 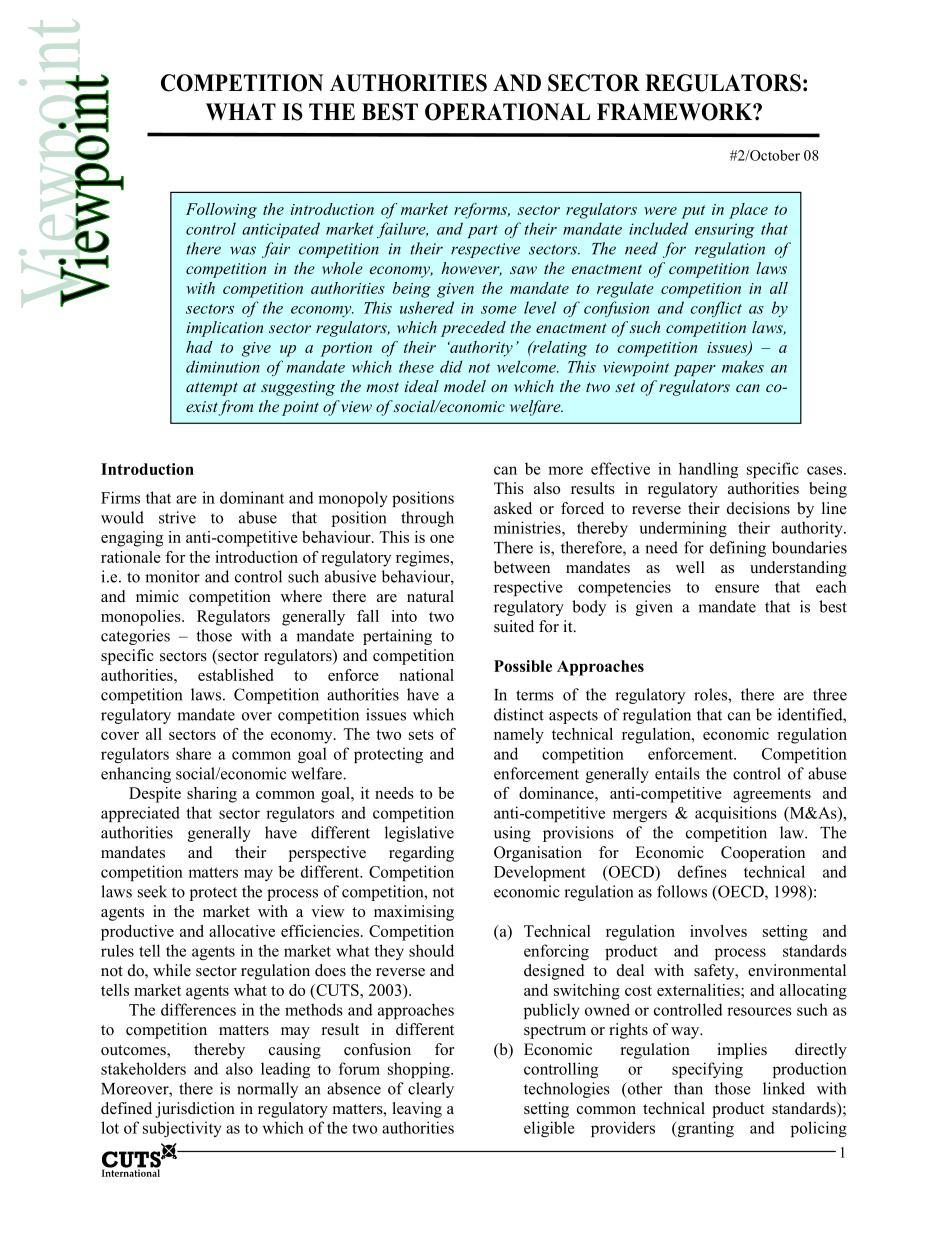 I want to click on maximising, so click(x=414, y=913).
